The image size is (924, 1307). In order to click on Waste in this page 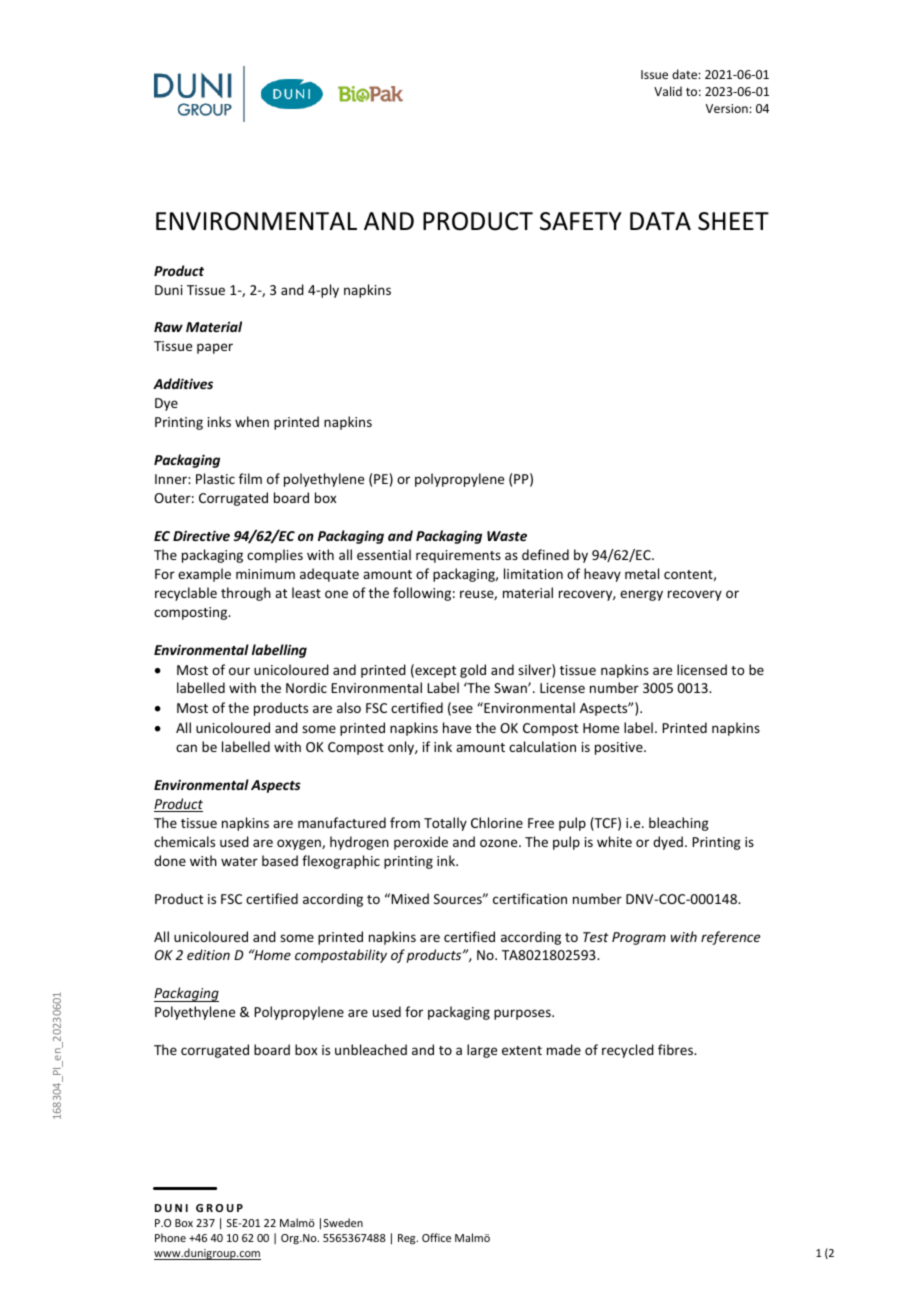, I will do `click(507, 536)`.
